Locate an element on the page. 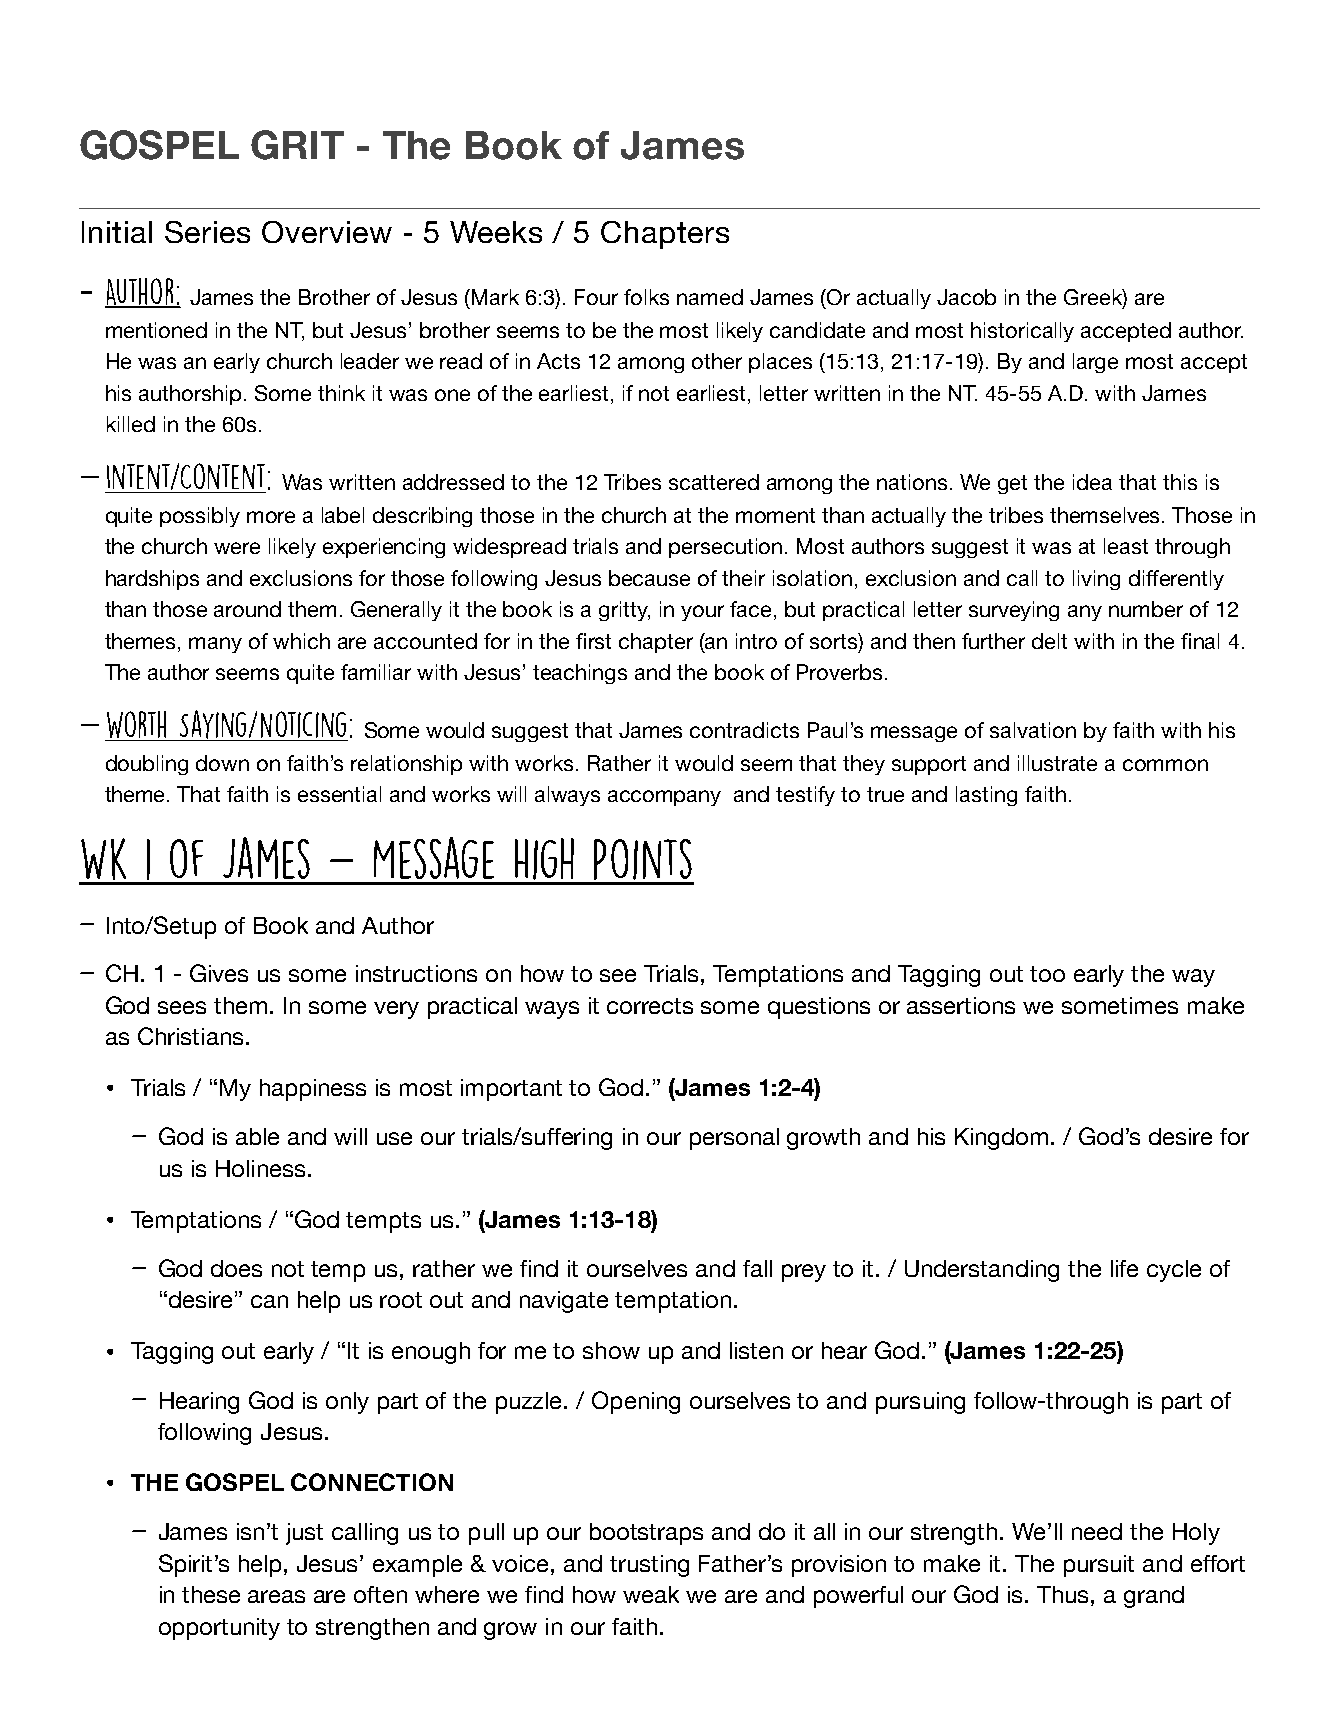 The height and width of the document is (1732, 1339). folks is located at coordinates (646, 297).
